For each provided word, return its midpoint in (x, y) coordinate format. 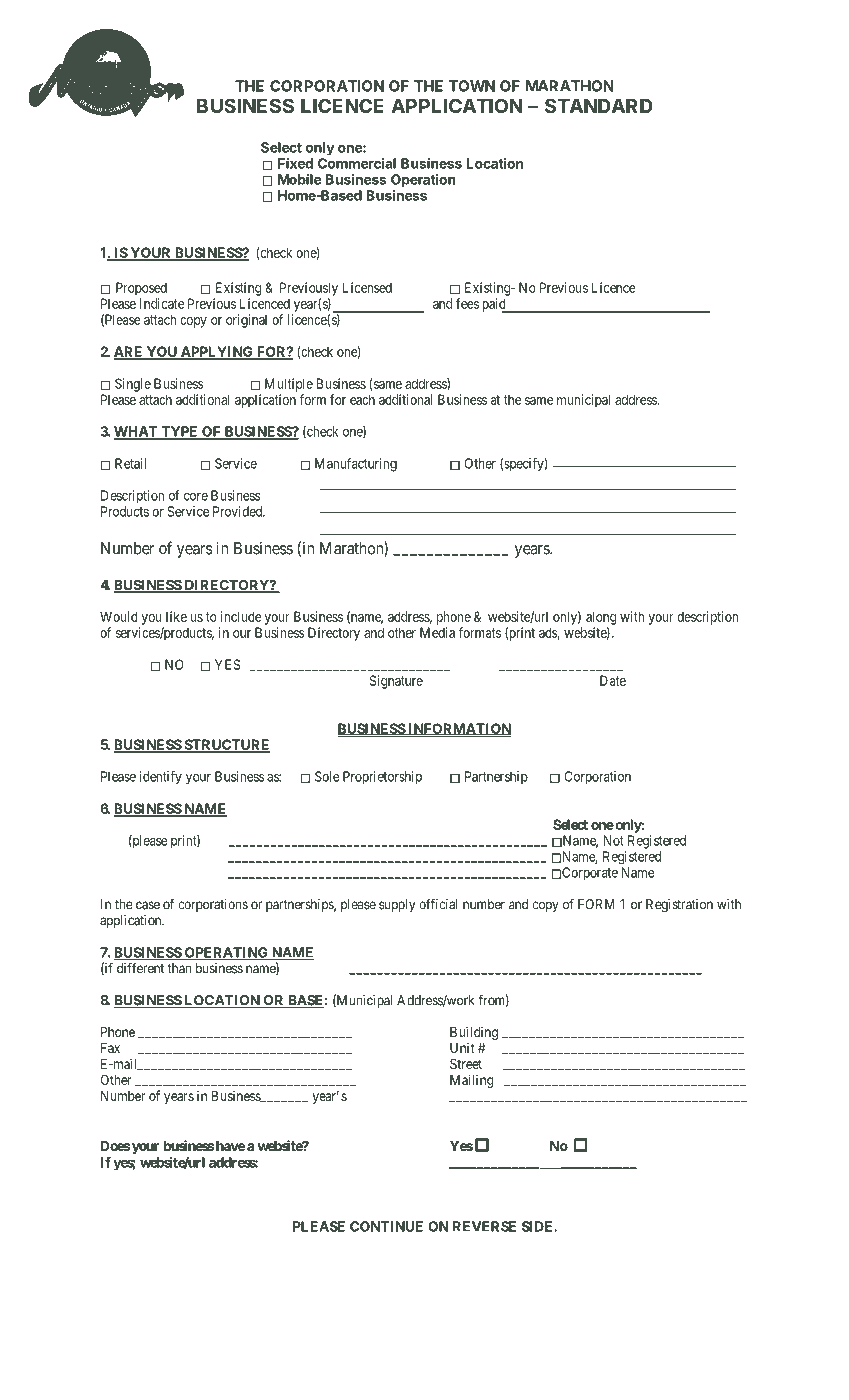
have (229, 1146)
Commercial (357, 163)
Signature (396, 682)
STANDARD (599, 105)
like (176, 616)
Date (613, 680)
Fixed (295, 163)
